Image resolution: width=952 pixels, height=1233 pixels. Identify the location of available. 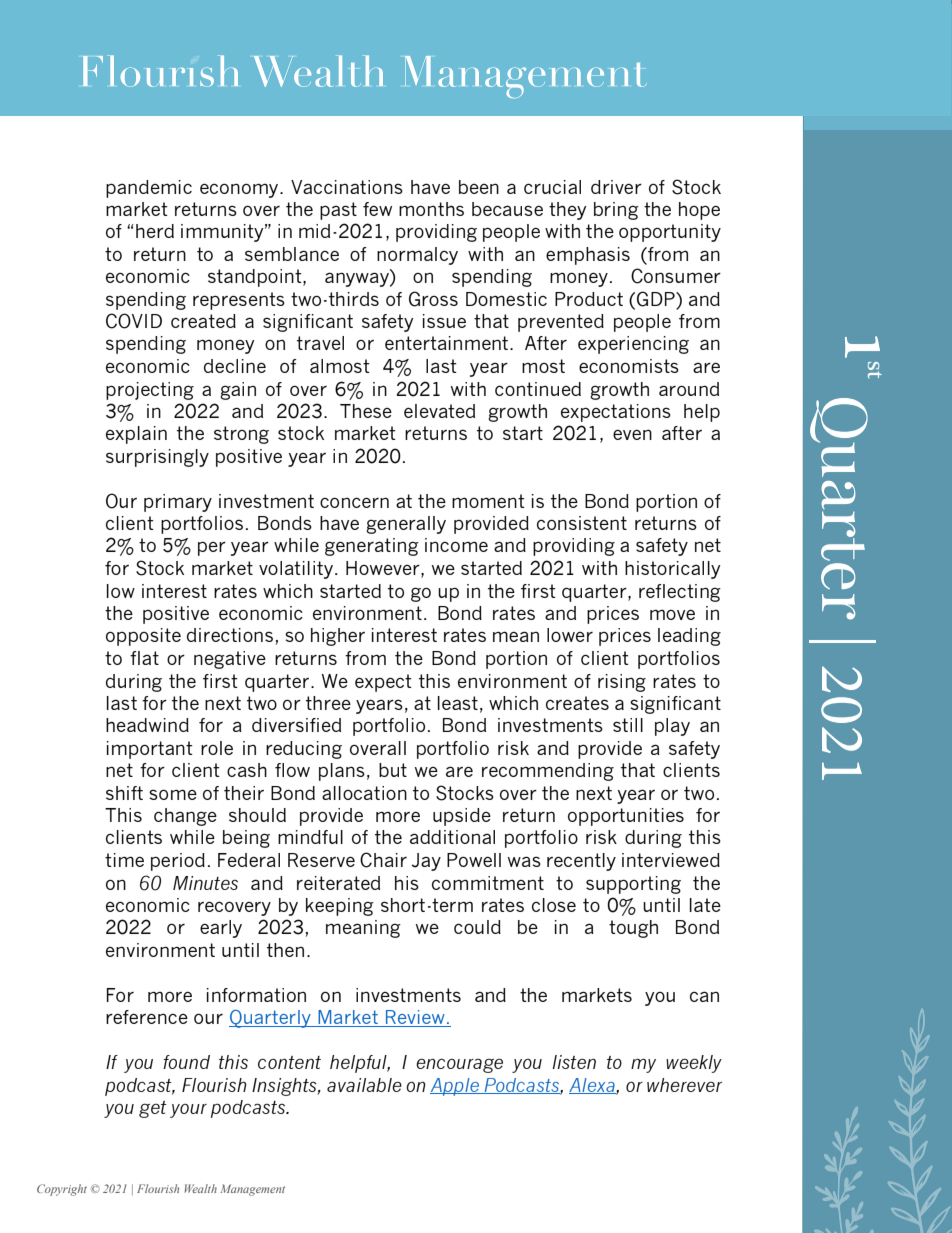
(364, 1085).
